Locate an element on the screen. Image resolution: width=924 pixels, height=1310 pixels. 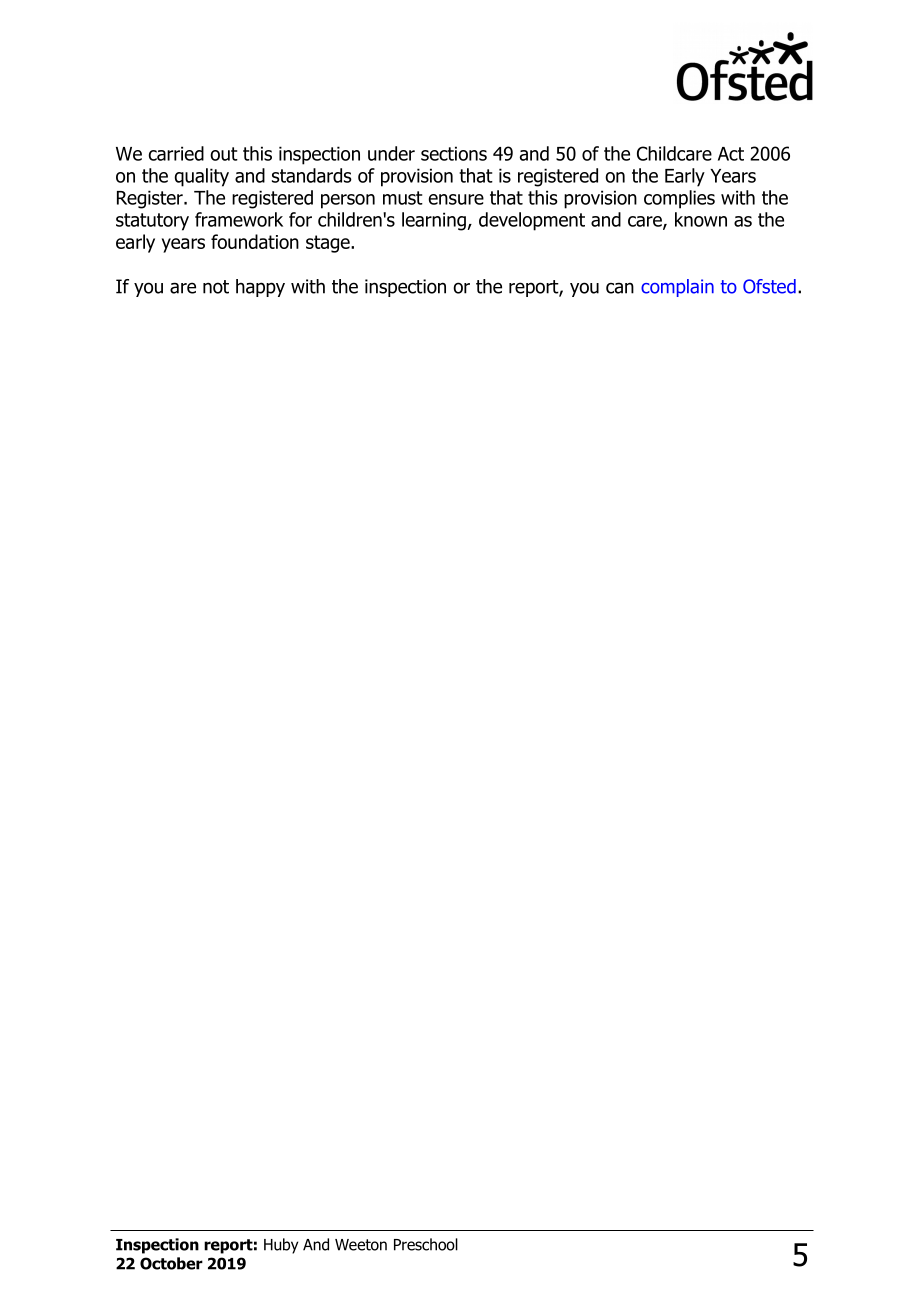
Preschool is located at coordinates (426, 1244).
